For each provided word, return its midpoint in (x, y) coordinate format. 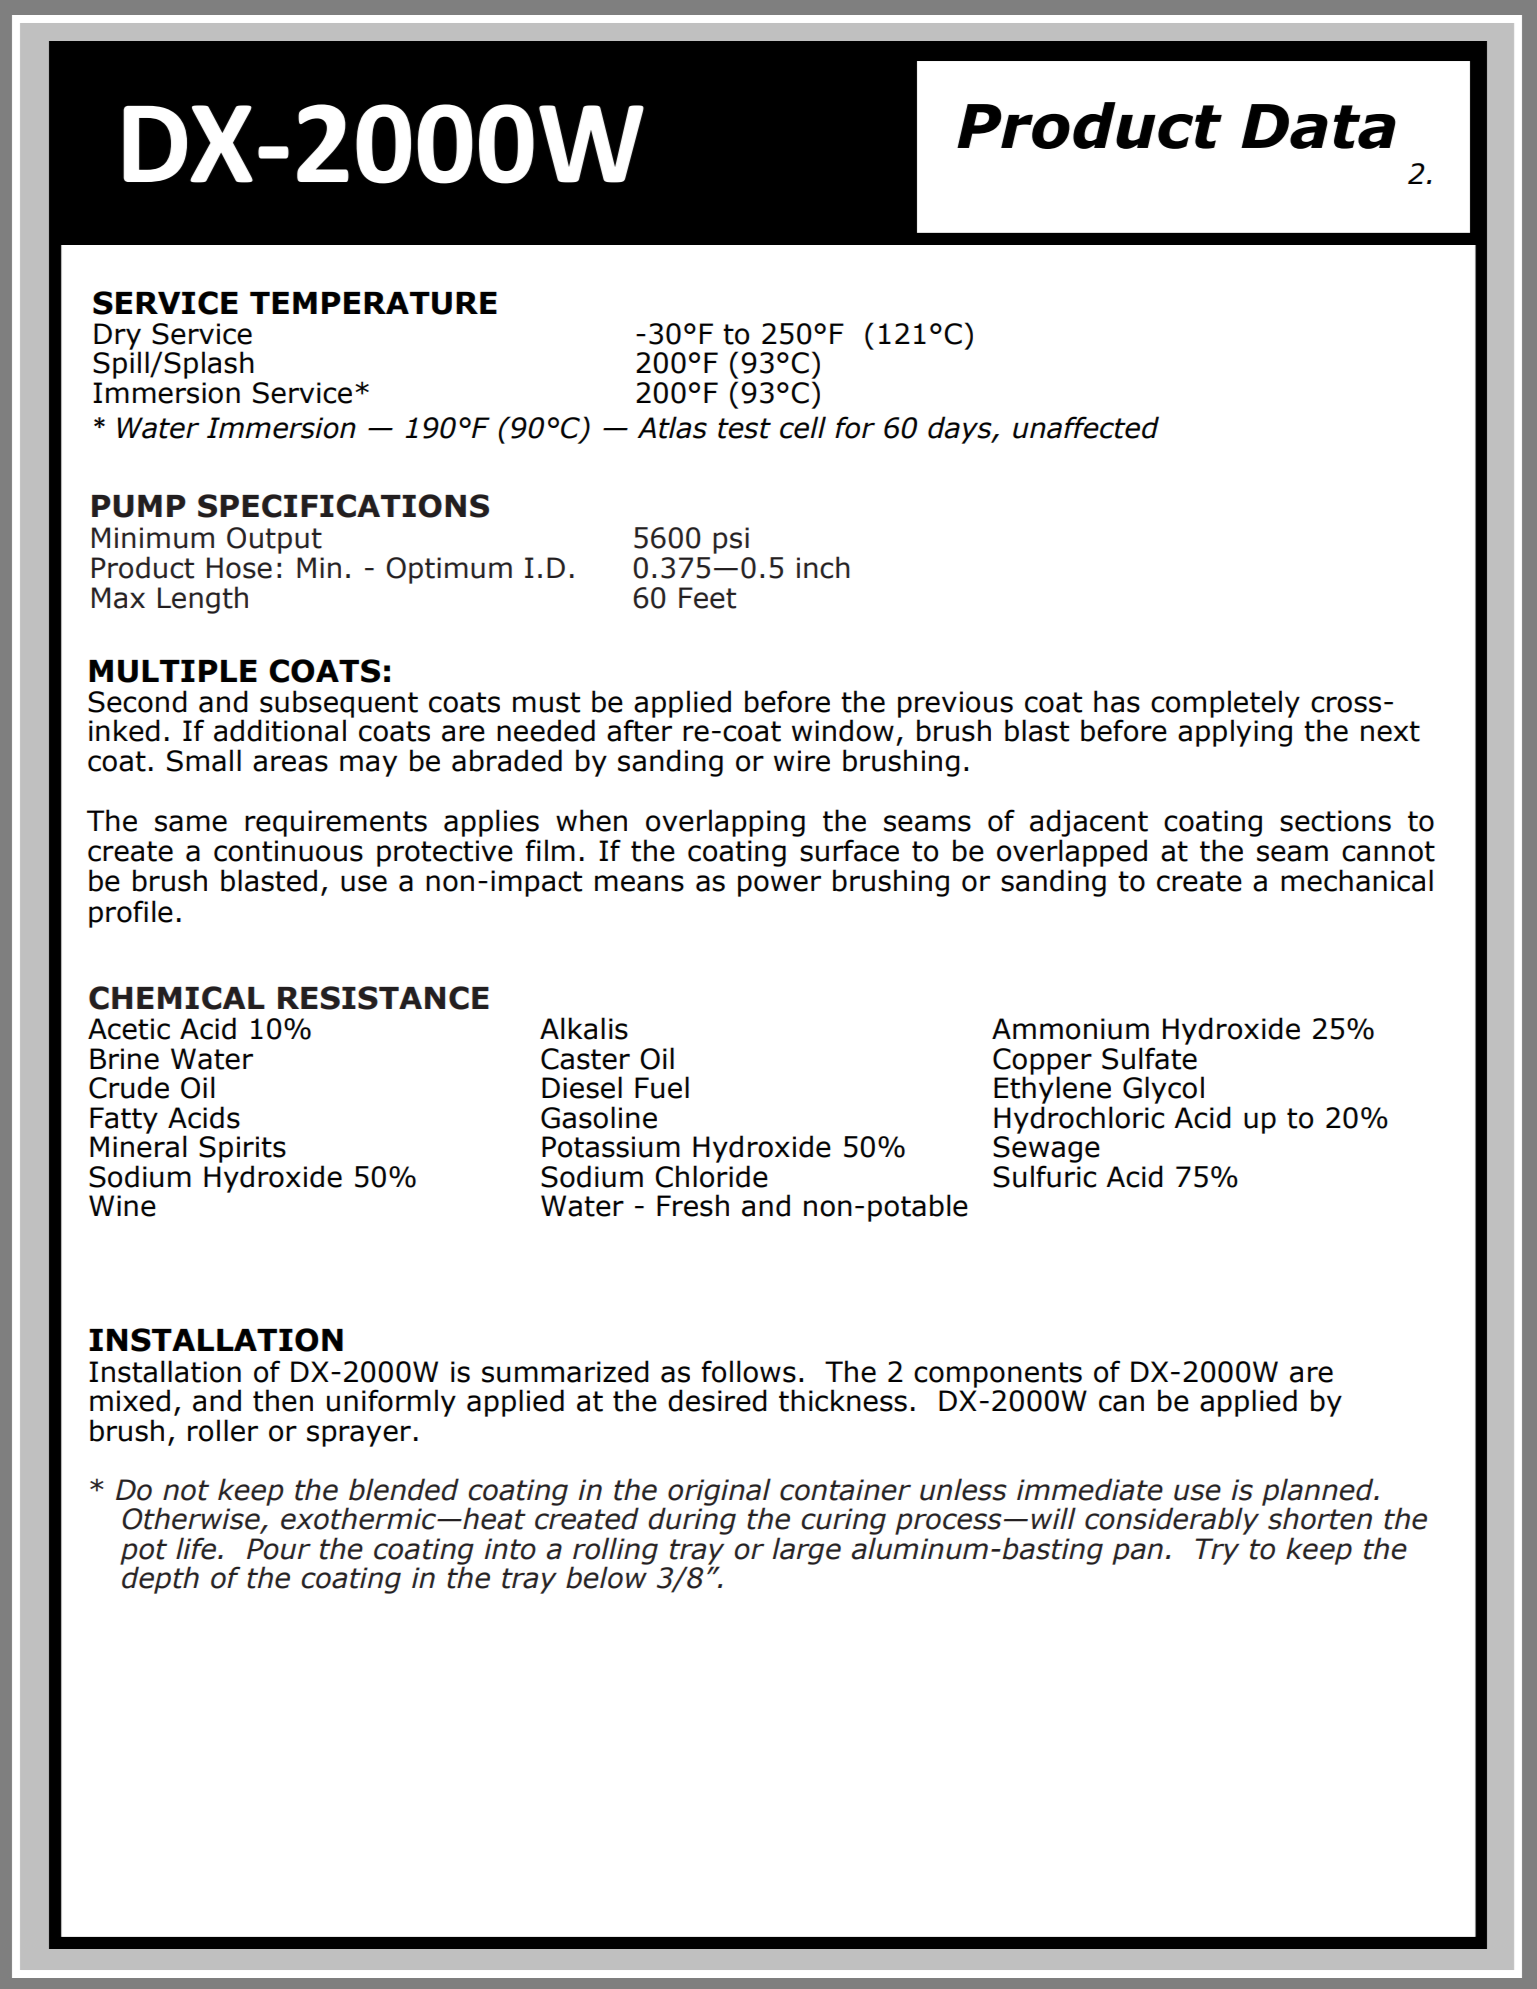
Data (1318, 126)
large (807, 1551)
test (744, 428)
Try (1217, 1551)
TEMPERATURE (373, 303)
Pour (279, 1549)
